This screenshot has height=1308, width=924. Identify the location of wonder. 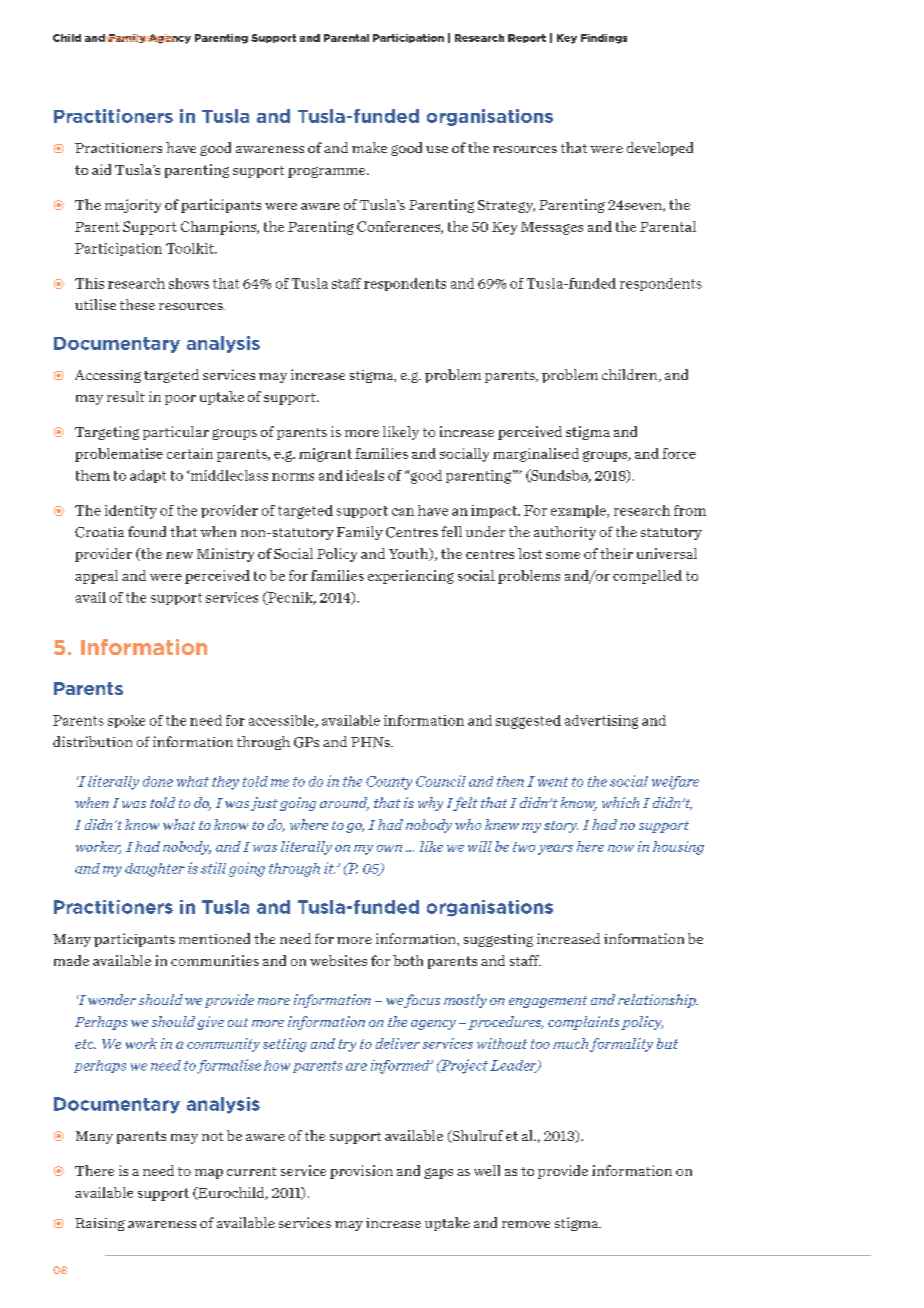
(112, 999).
